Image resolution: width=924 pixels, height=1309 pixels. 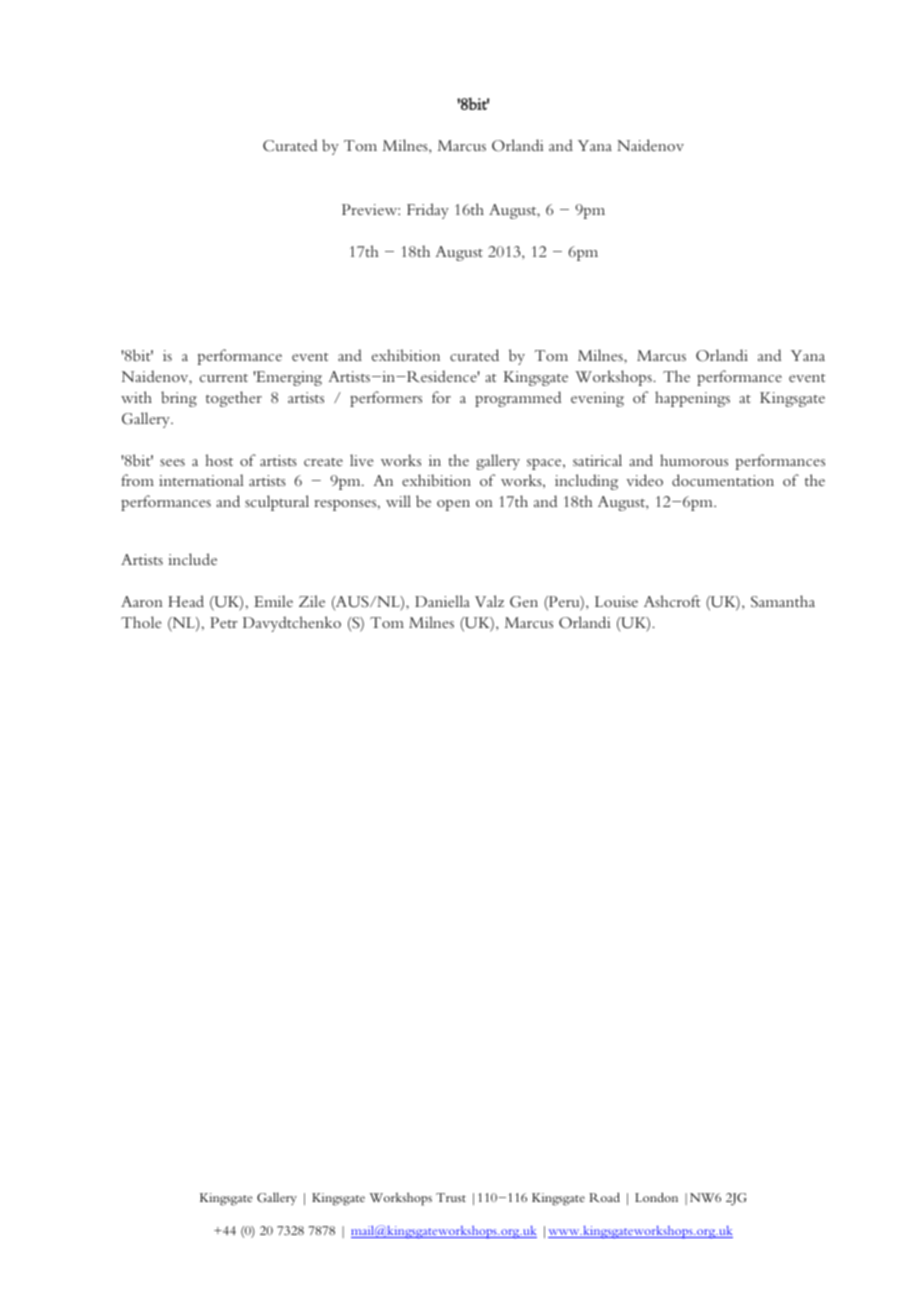 What do you see at coordinates (442, 601) in the screenshot?
I see `Daniella` at bounding box center [442, 601].
